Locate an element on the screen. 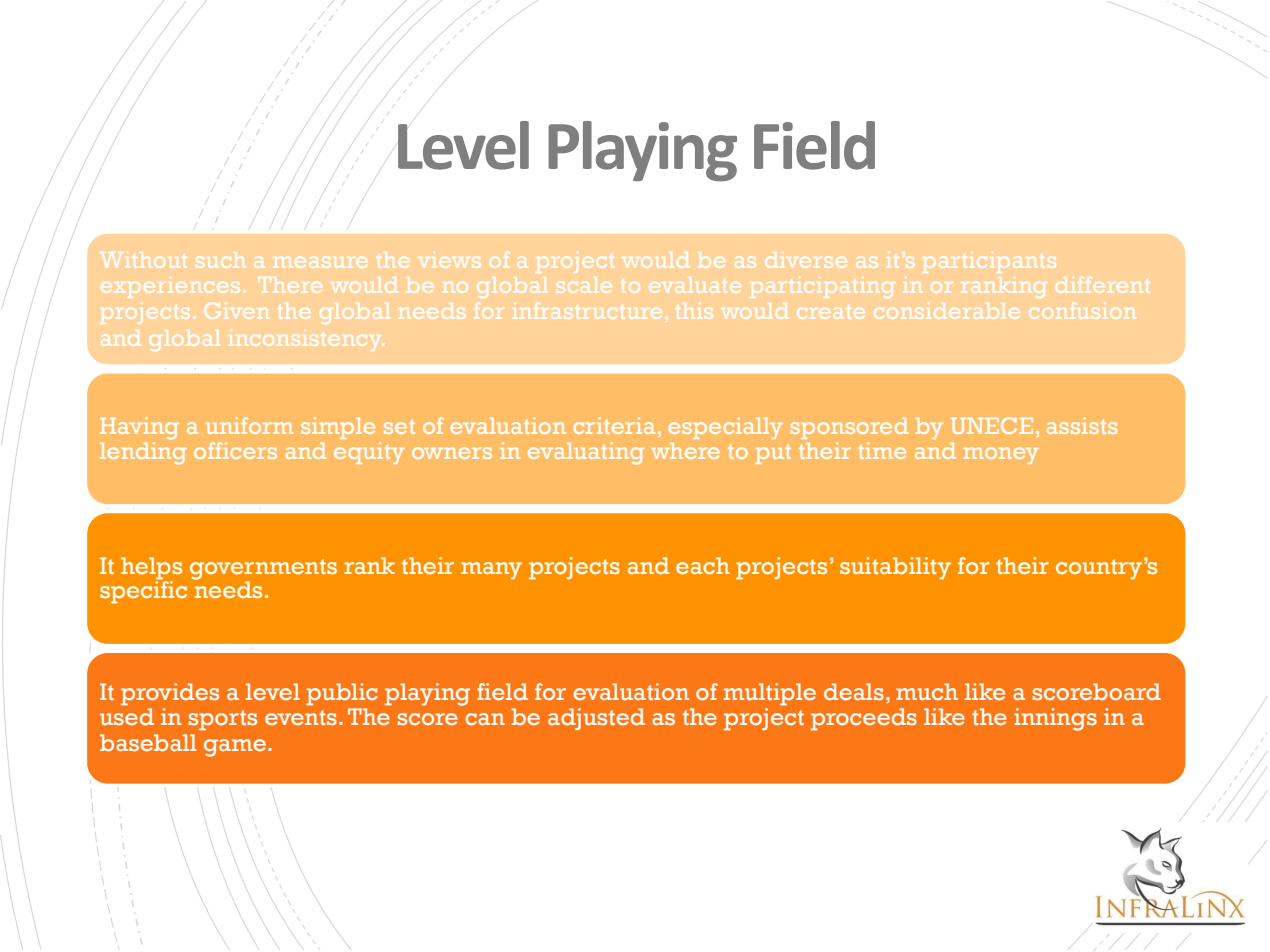  governments is located at coordinates (263, 570).
